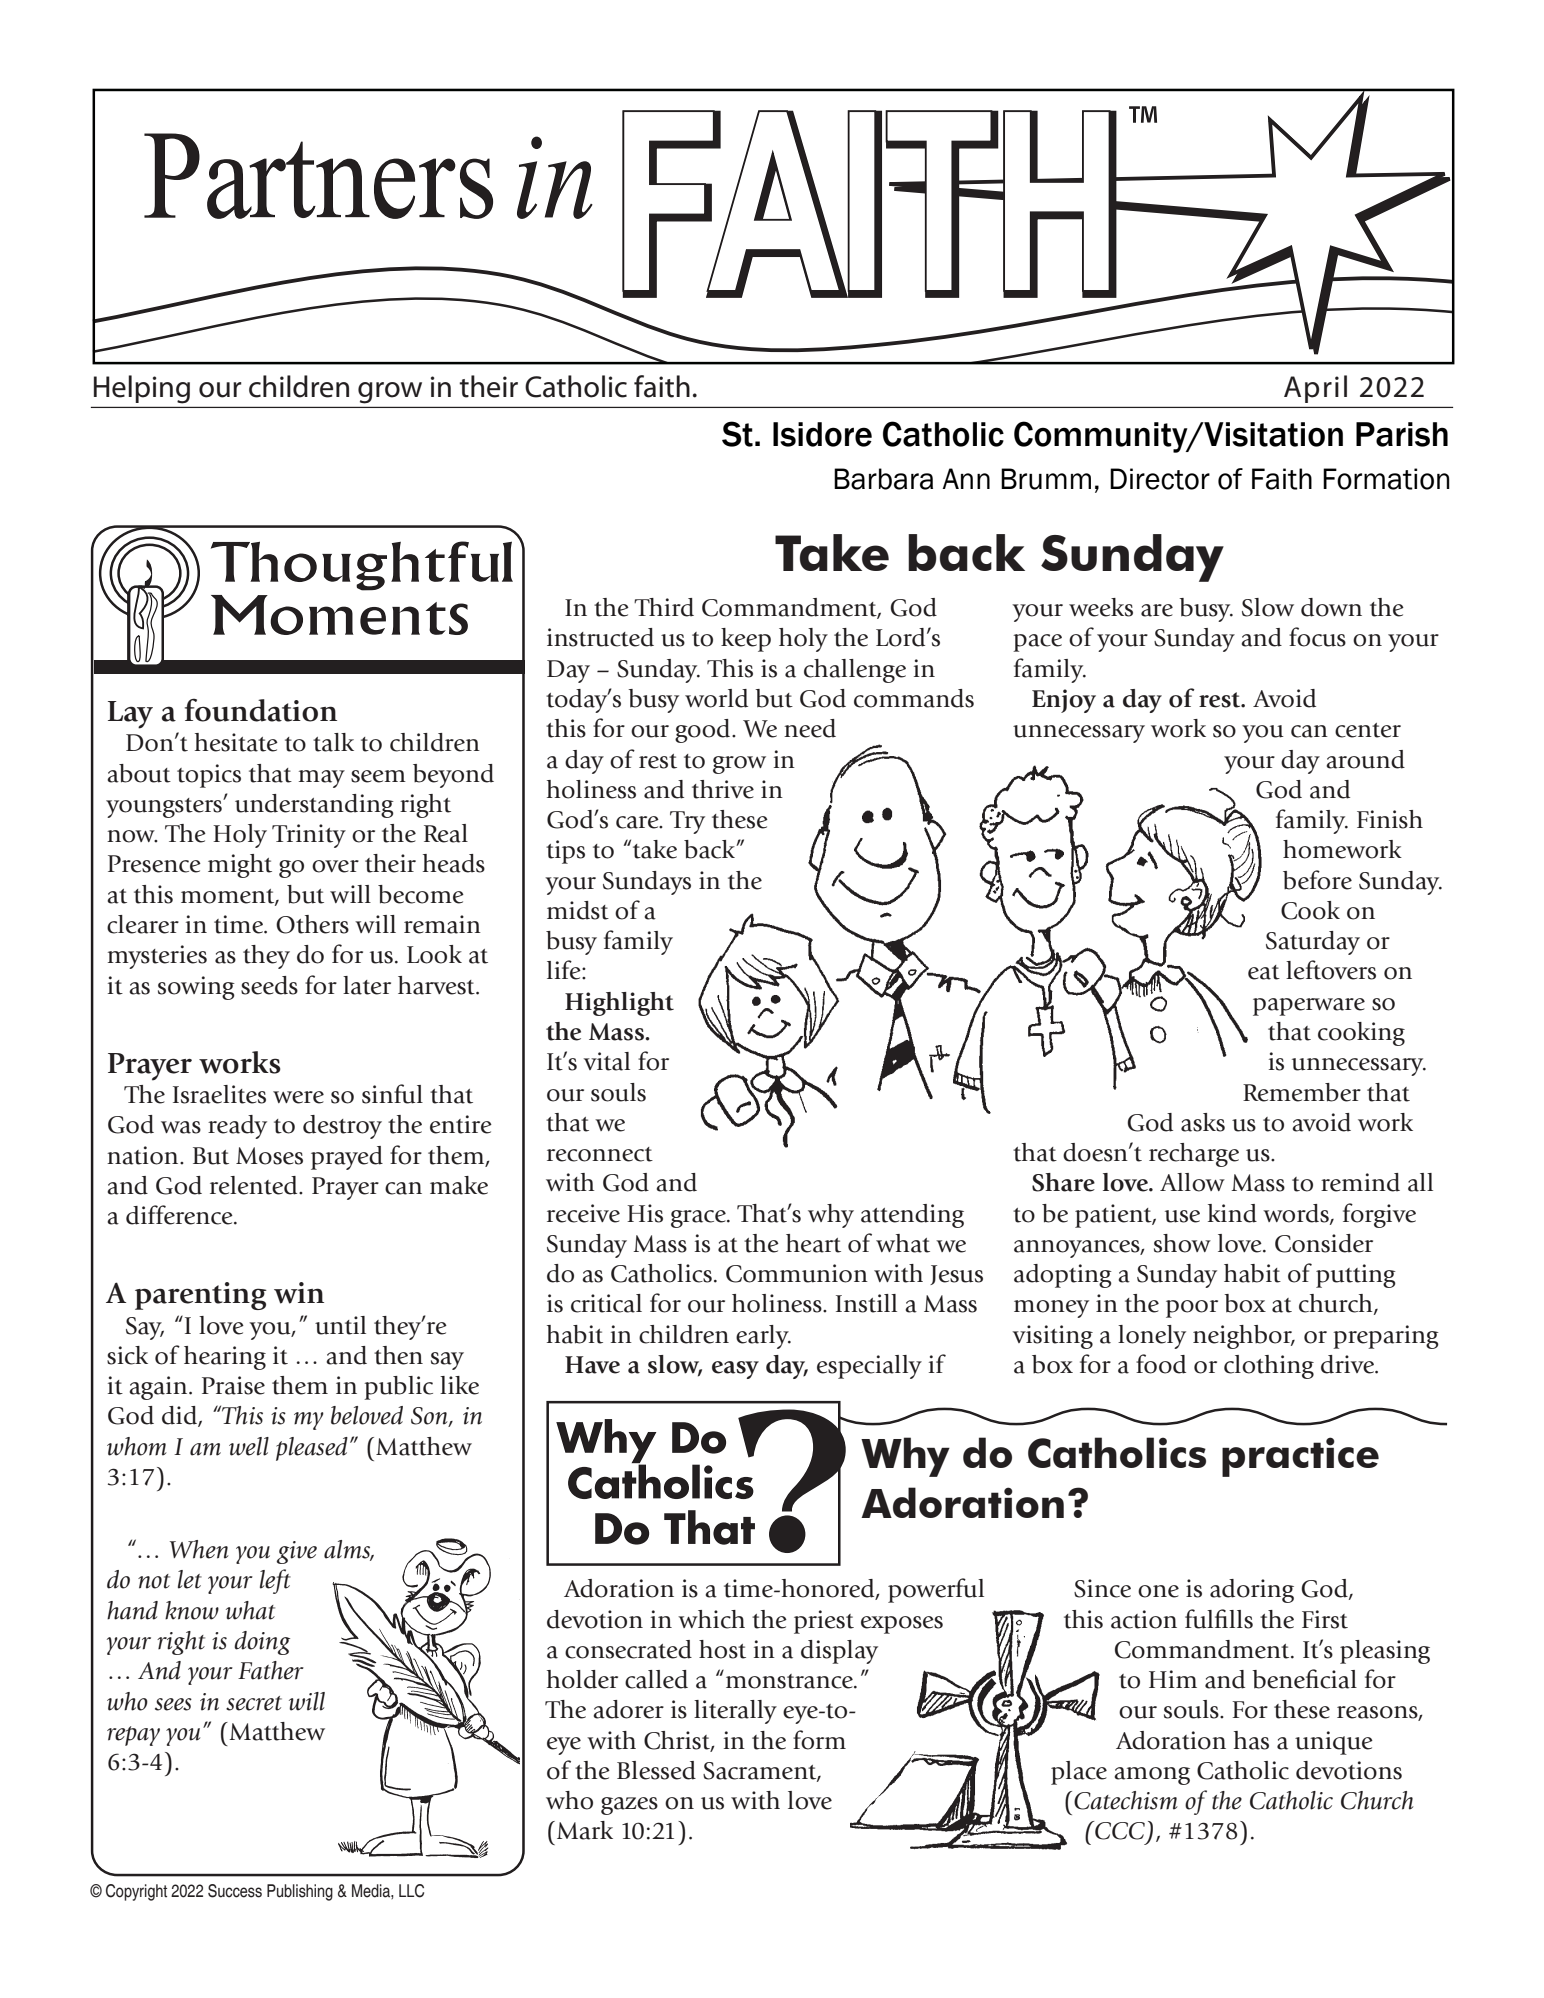 The image size is (1544, 1998). Describe the element at coordinates (1203, 1122) in the screenshot. I see `asks` at that location.
